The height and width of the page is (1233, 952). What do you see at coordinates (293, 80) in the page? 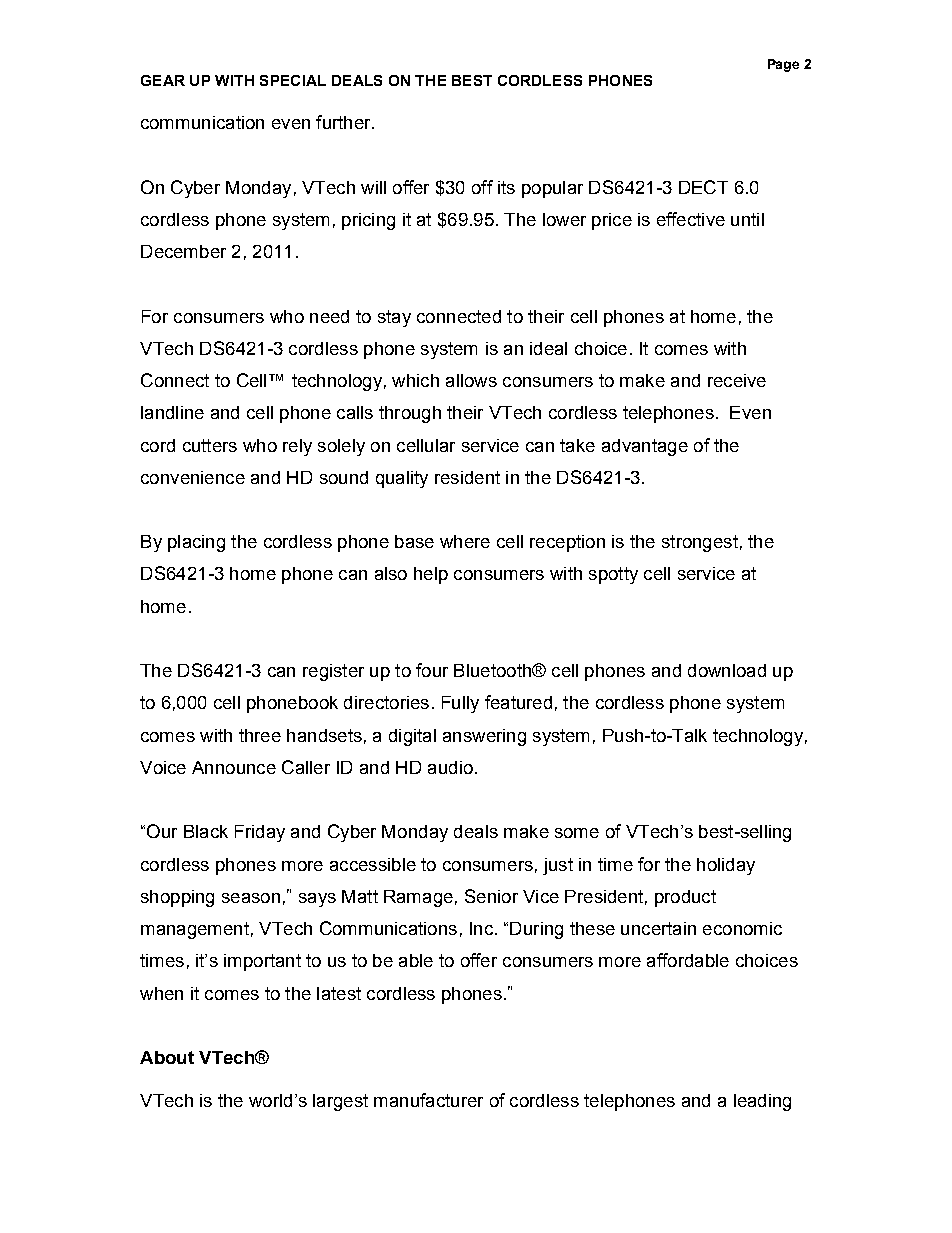
I see `SPECIAL` at bounding box center [293, 80].
